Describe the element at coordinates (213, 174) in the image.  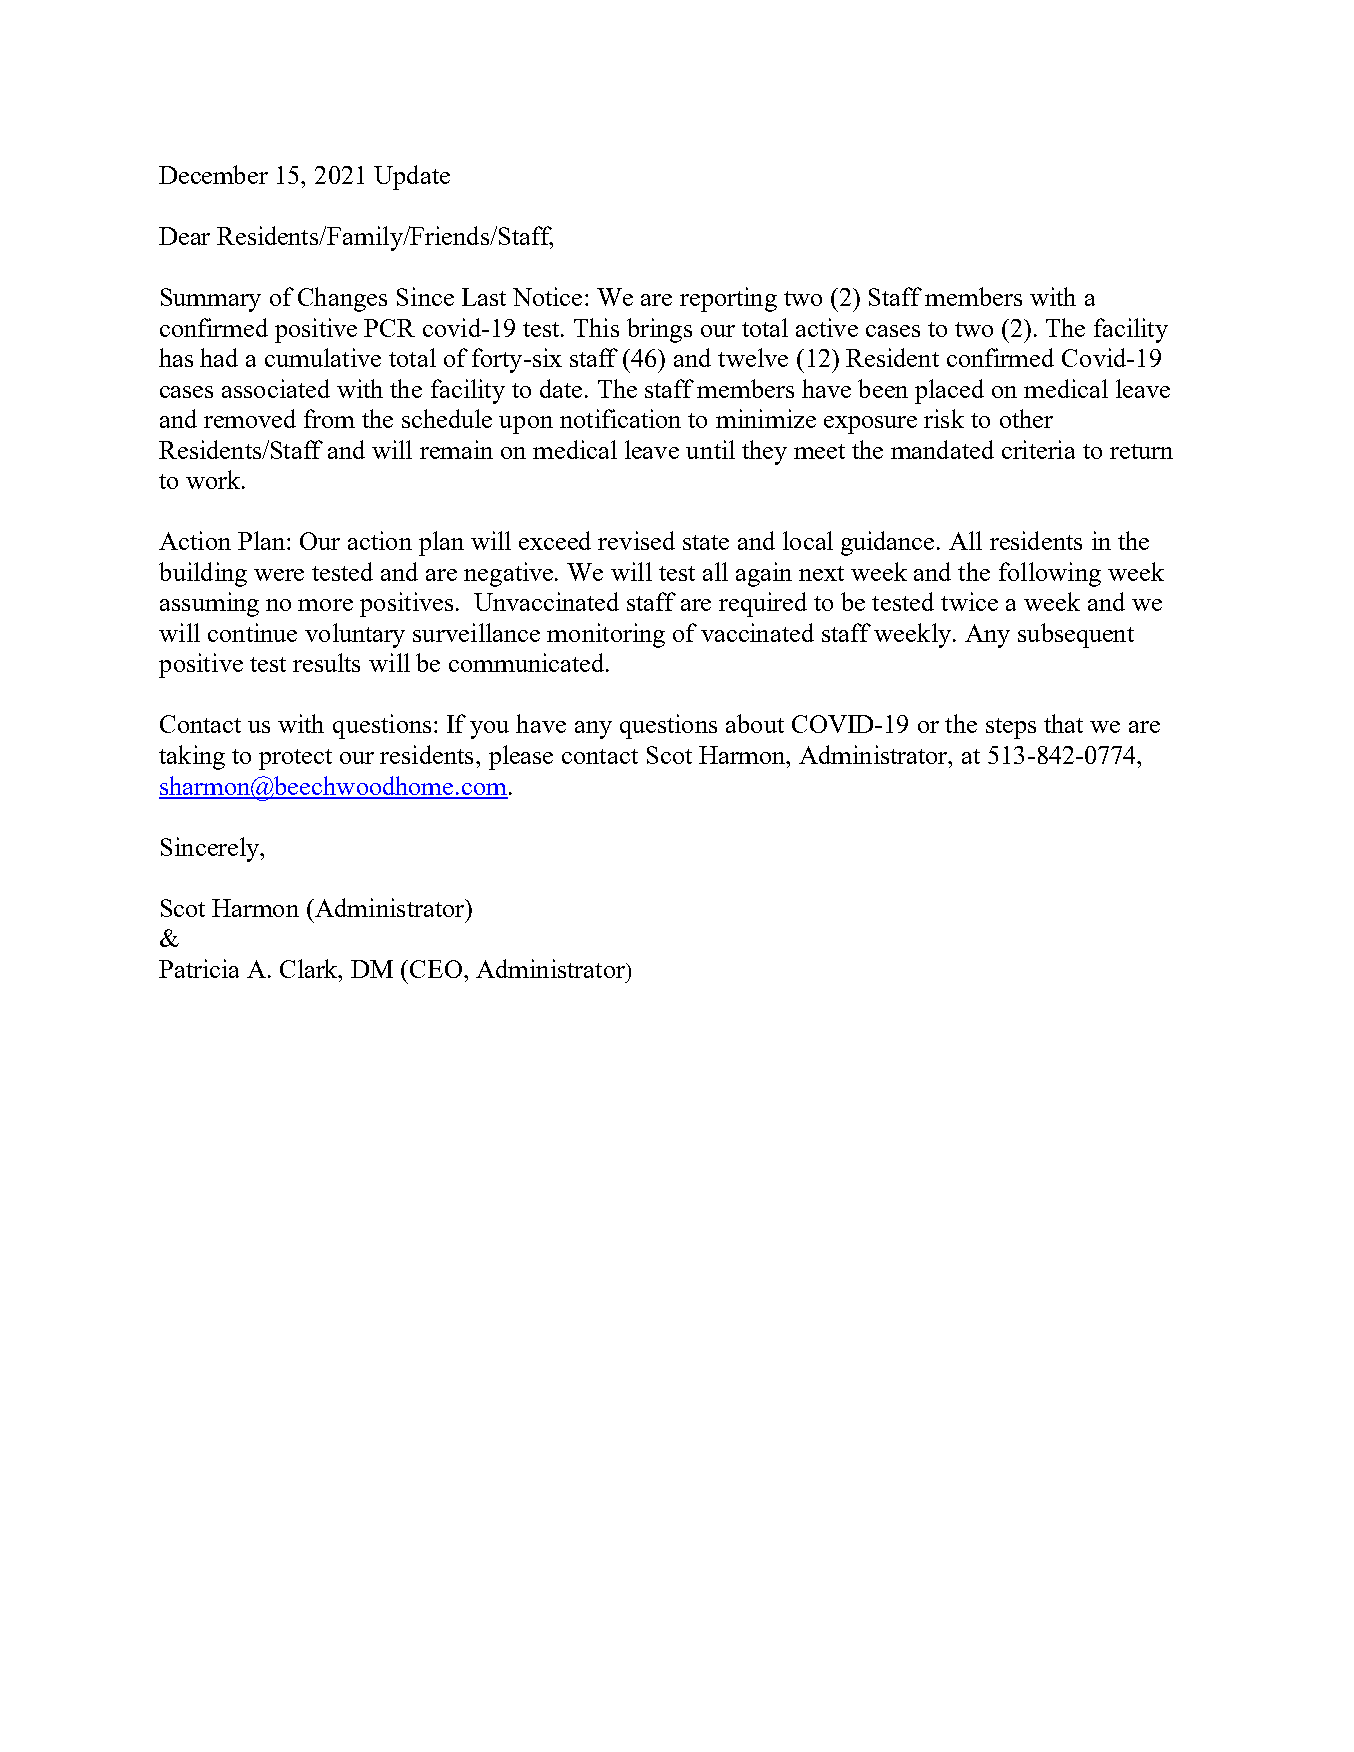
I see `December` at that location.
